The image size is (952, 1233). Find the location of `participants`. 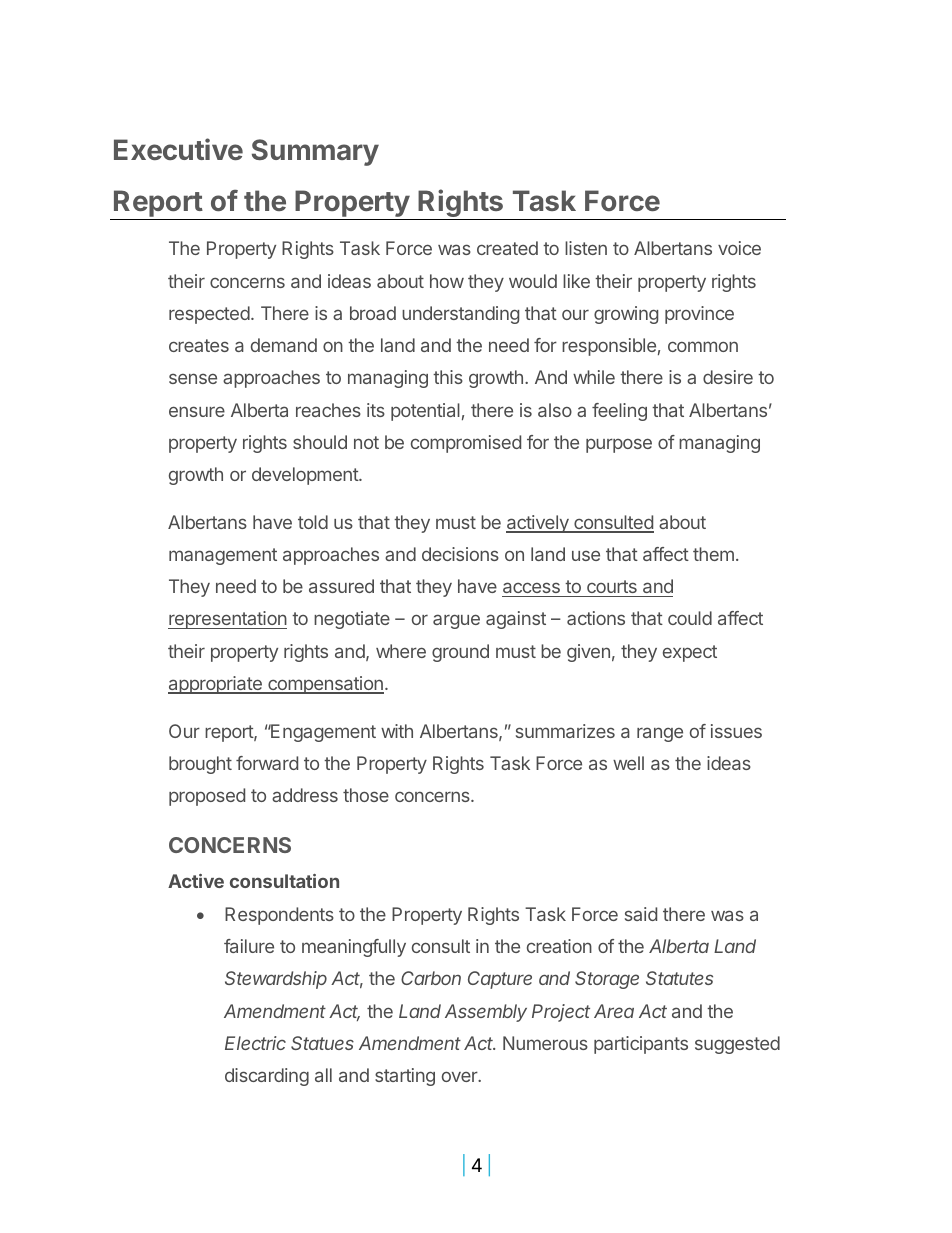

participants is located at coordinates (641, 1045).
